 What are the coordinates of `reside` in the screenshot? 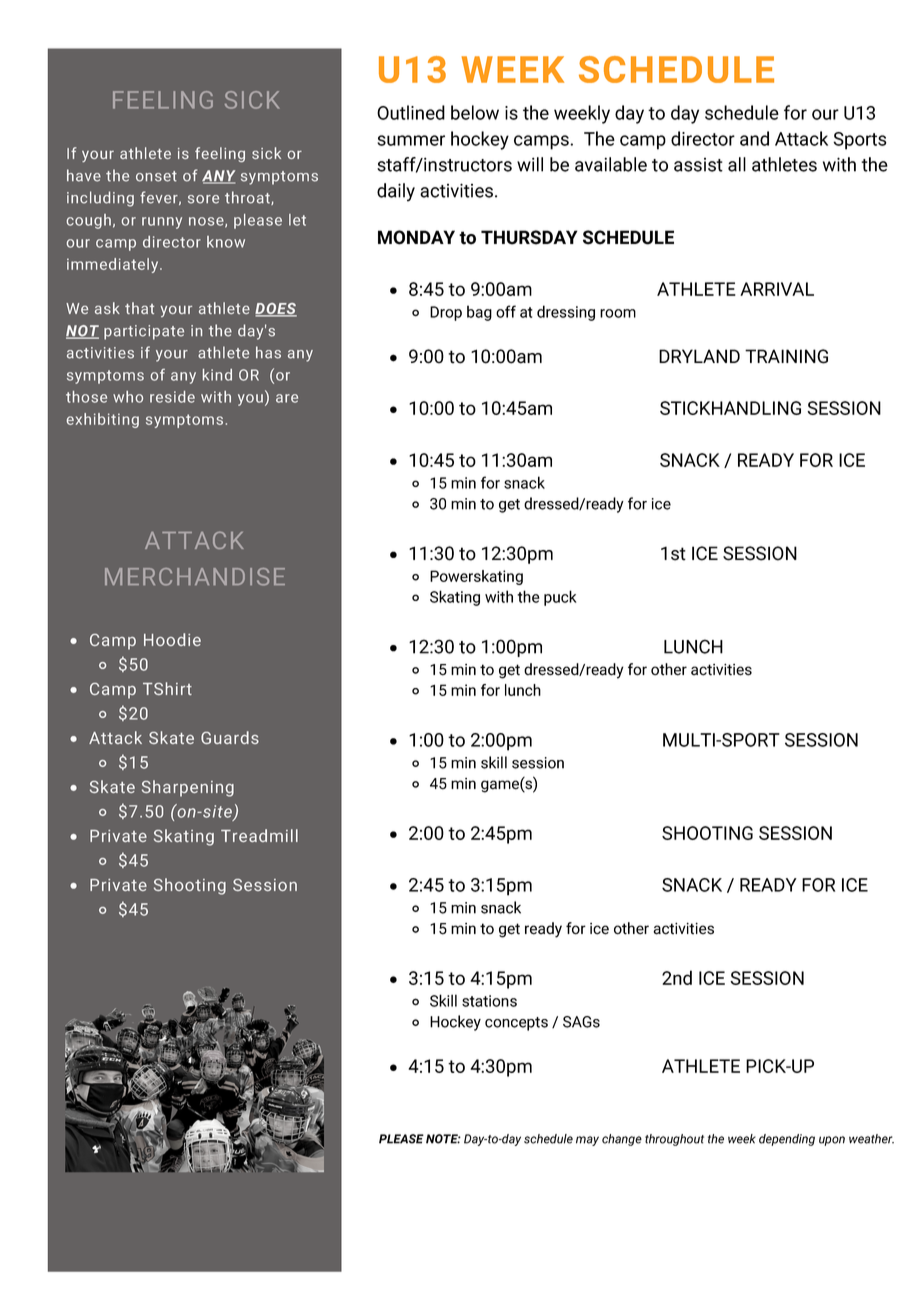 It's located at (172, 397).
